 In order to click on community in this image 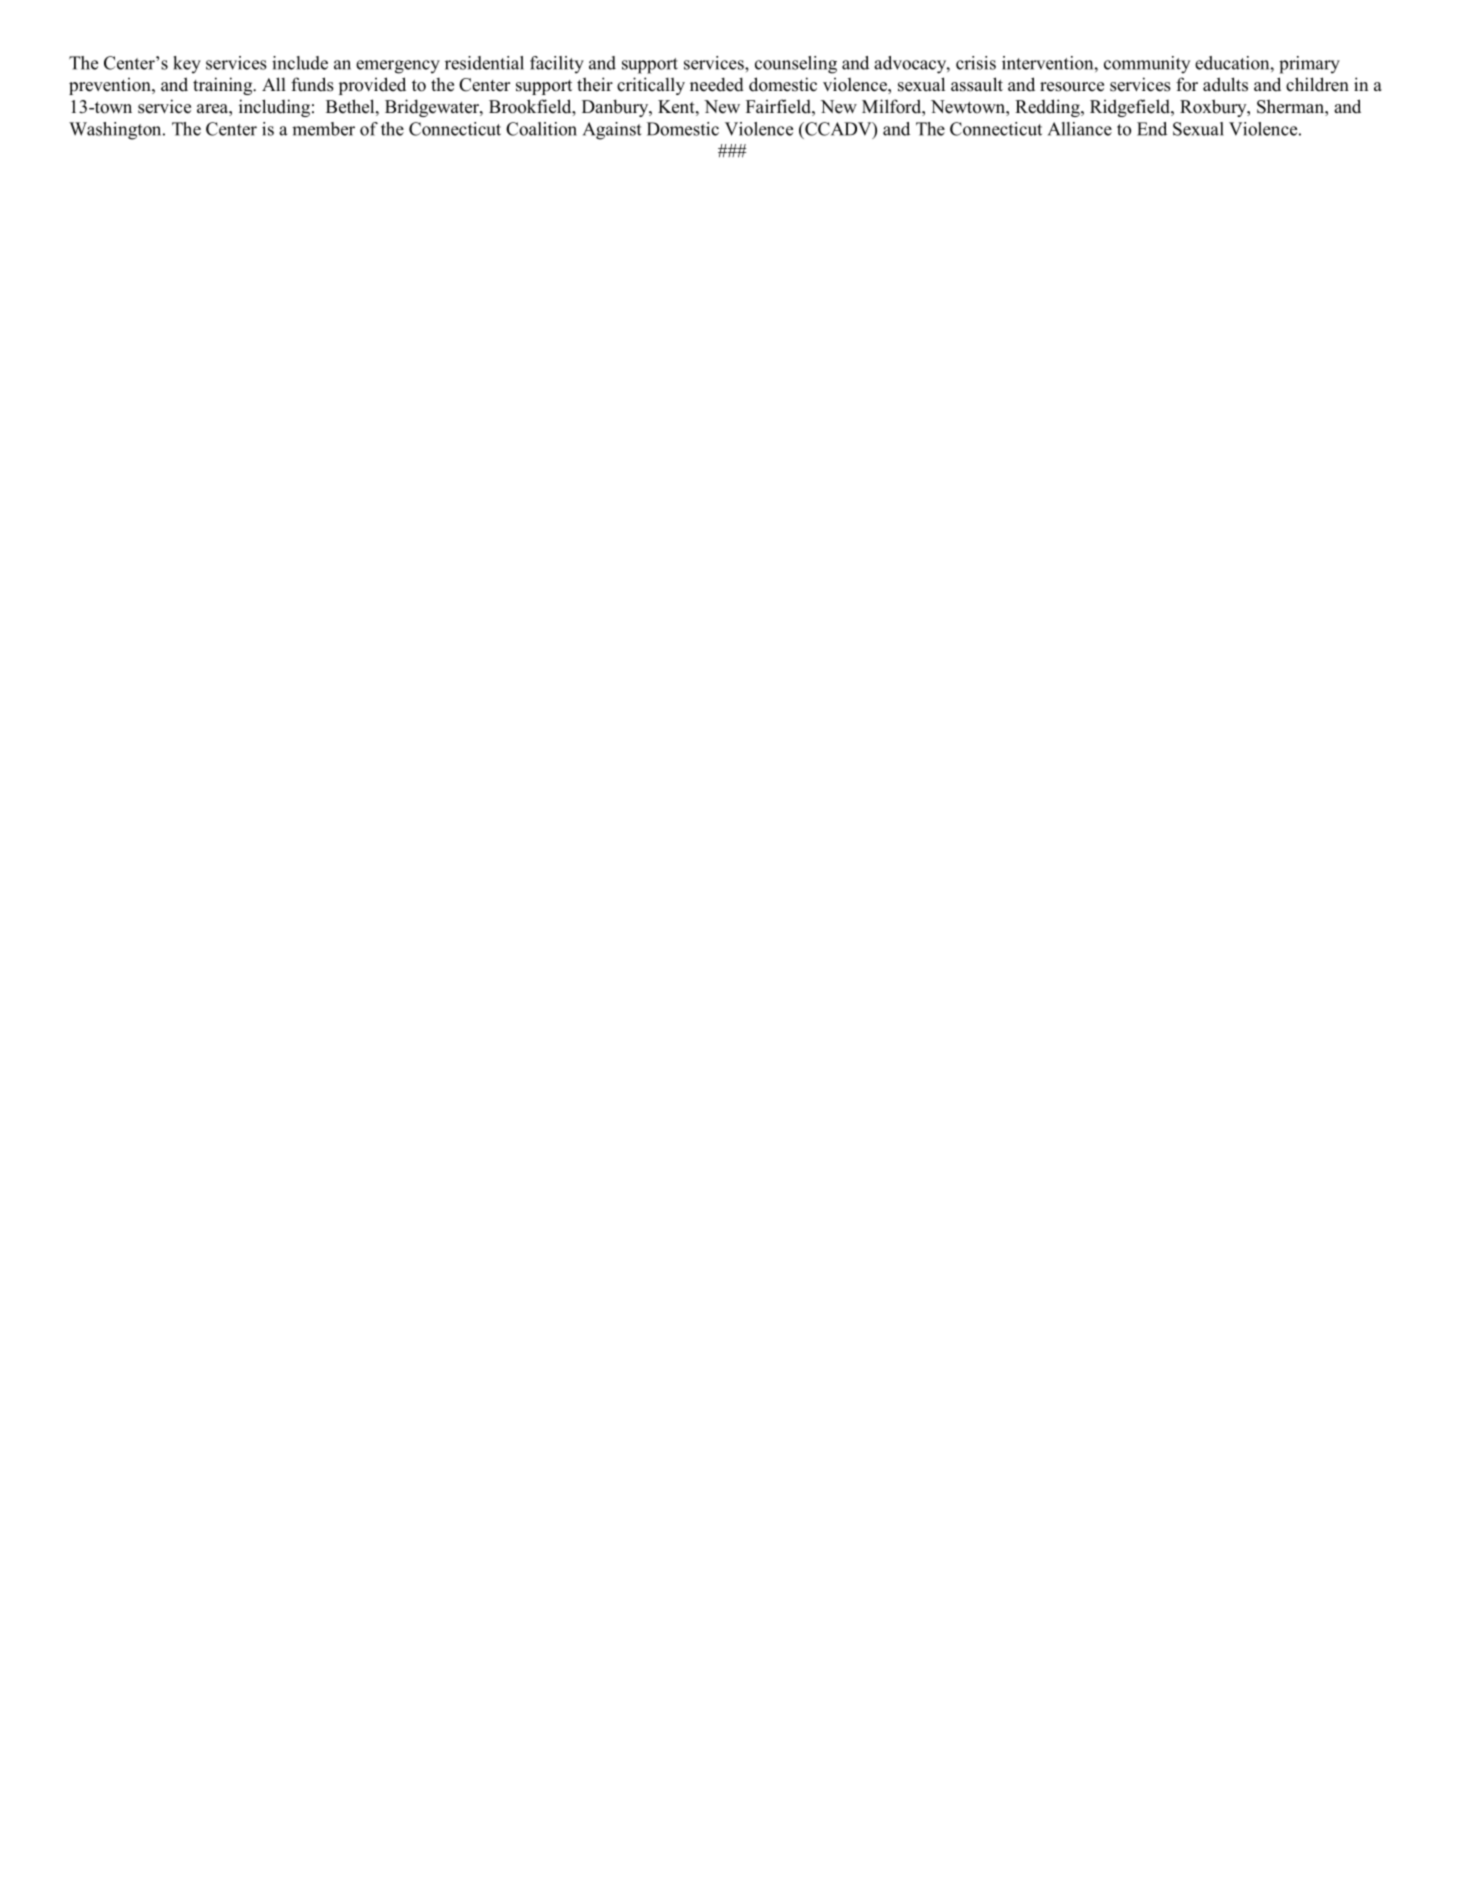, I will do `click(1147, 65)`.
